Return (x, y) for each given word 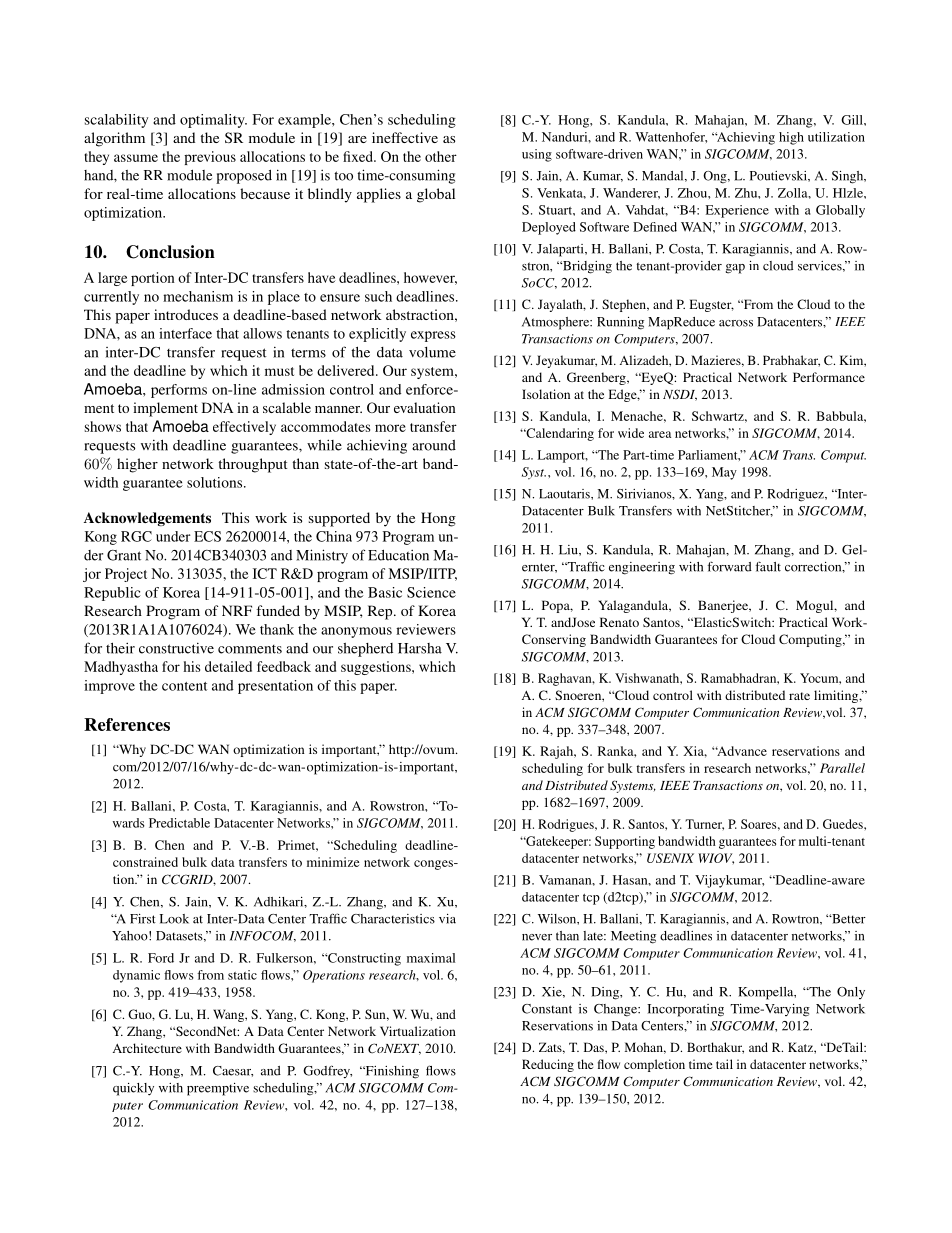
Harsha (420, 648)
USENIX (670, 858)
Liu (569, 550)
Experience (737, 211)
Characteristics (393, 919)
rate (799, 696)
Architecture (147, 1048)
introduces (186, 314)
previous (210, 158)
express (433, 336)
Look (174, 919)
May (724, 473)
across (736, 323)
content (184, 686)
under (173, 536)
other (441, 156)
